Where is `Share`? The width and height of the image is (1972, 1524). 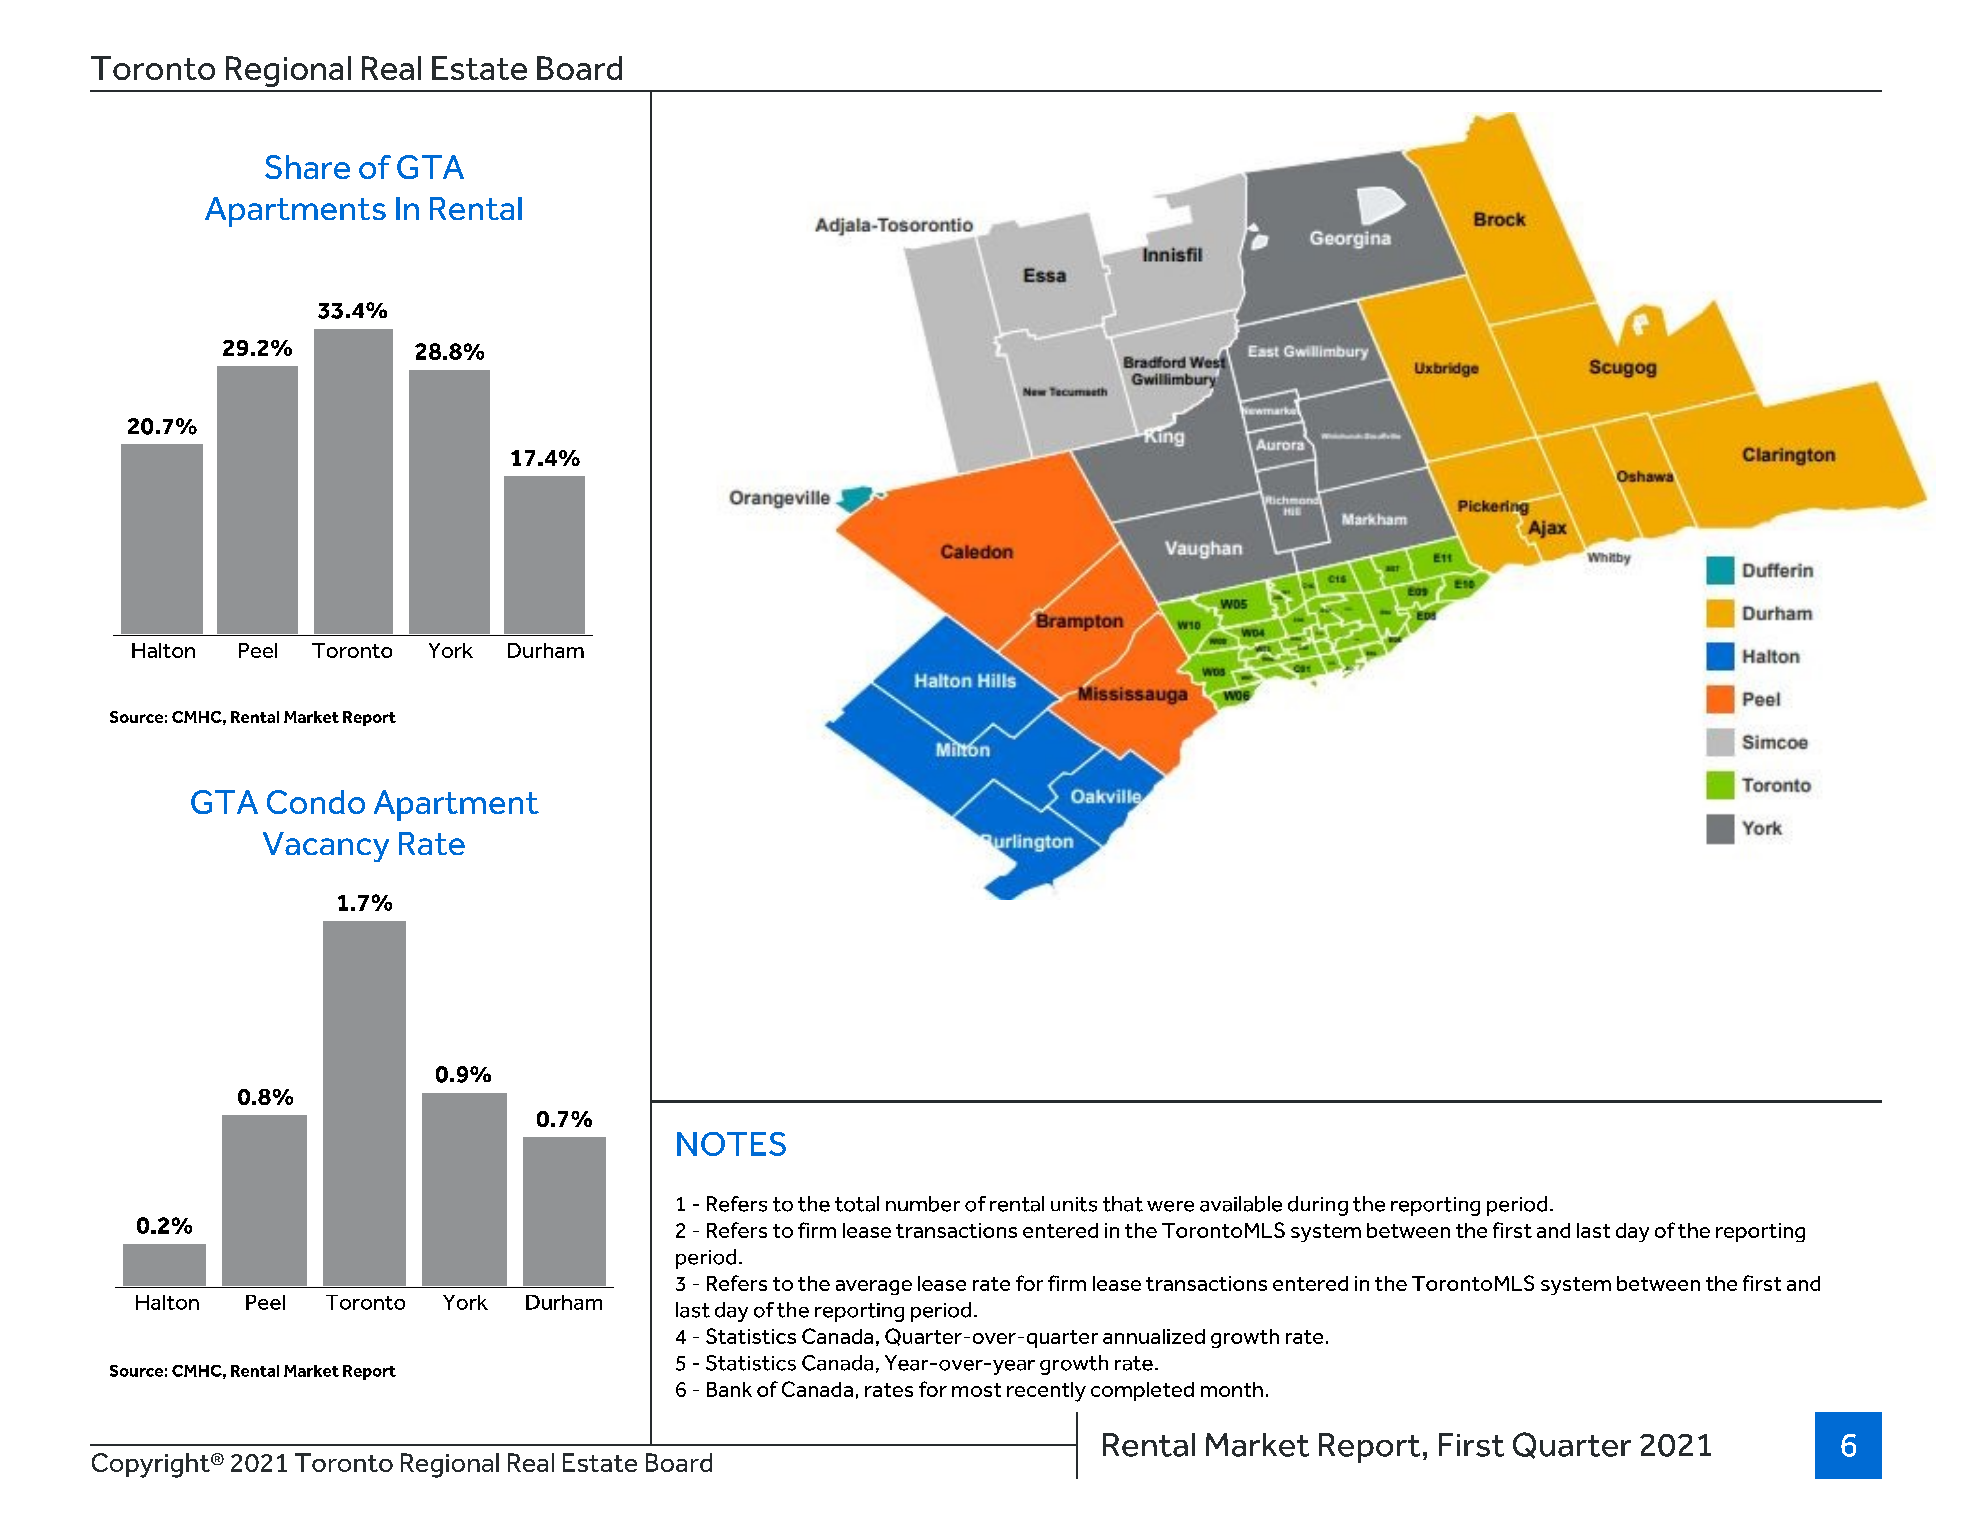
Share is located at coordinates (307, 167).
